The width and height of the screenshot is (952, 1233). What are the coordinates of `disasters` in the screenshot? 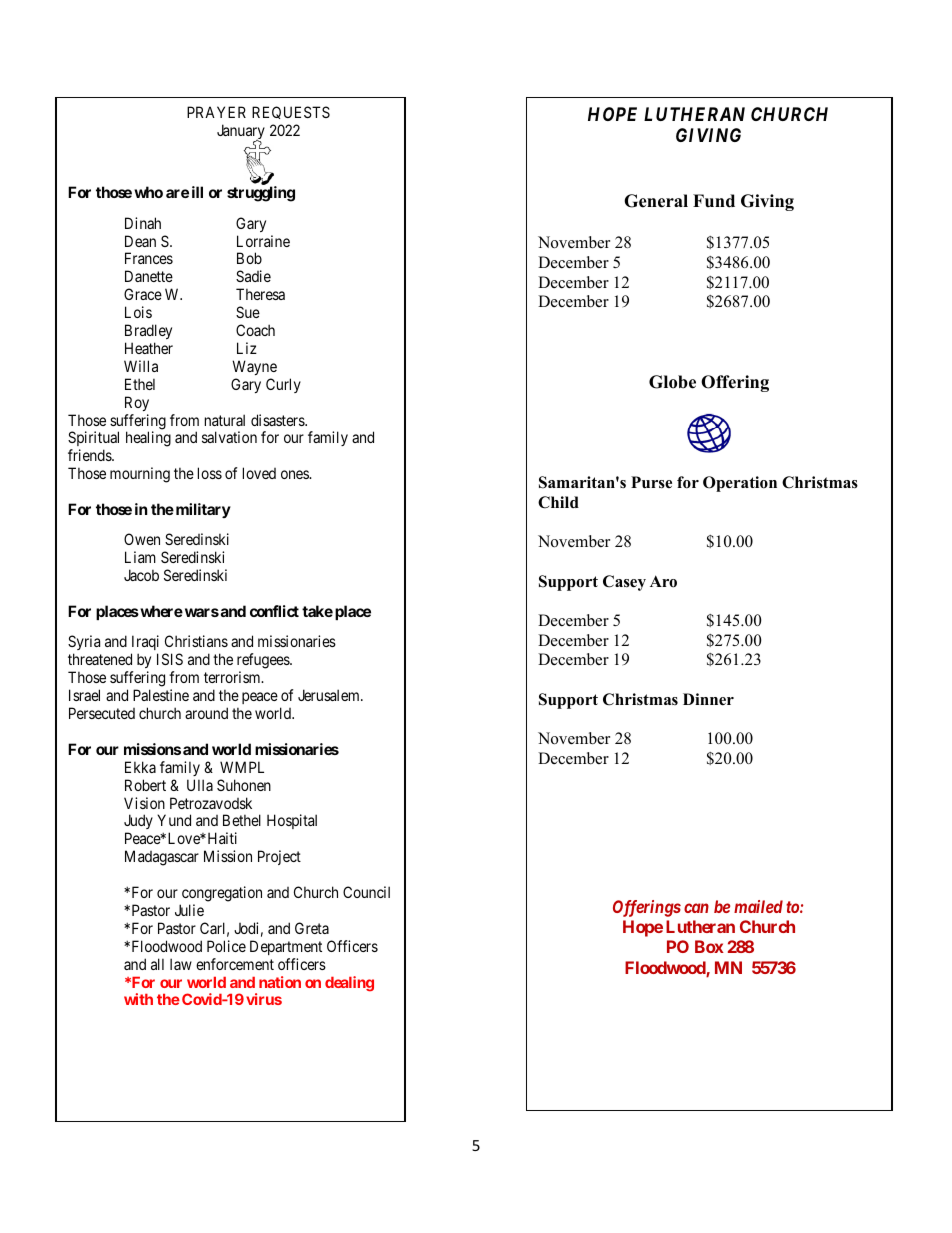 It's located at (278, 420).
